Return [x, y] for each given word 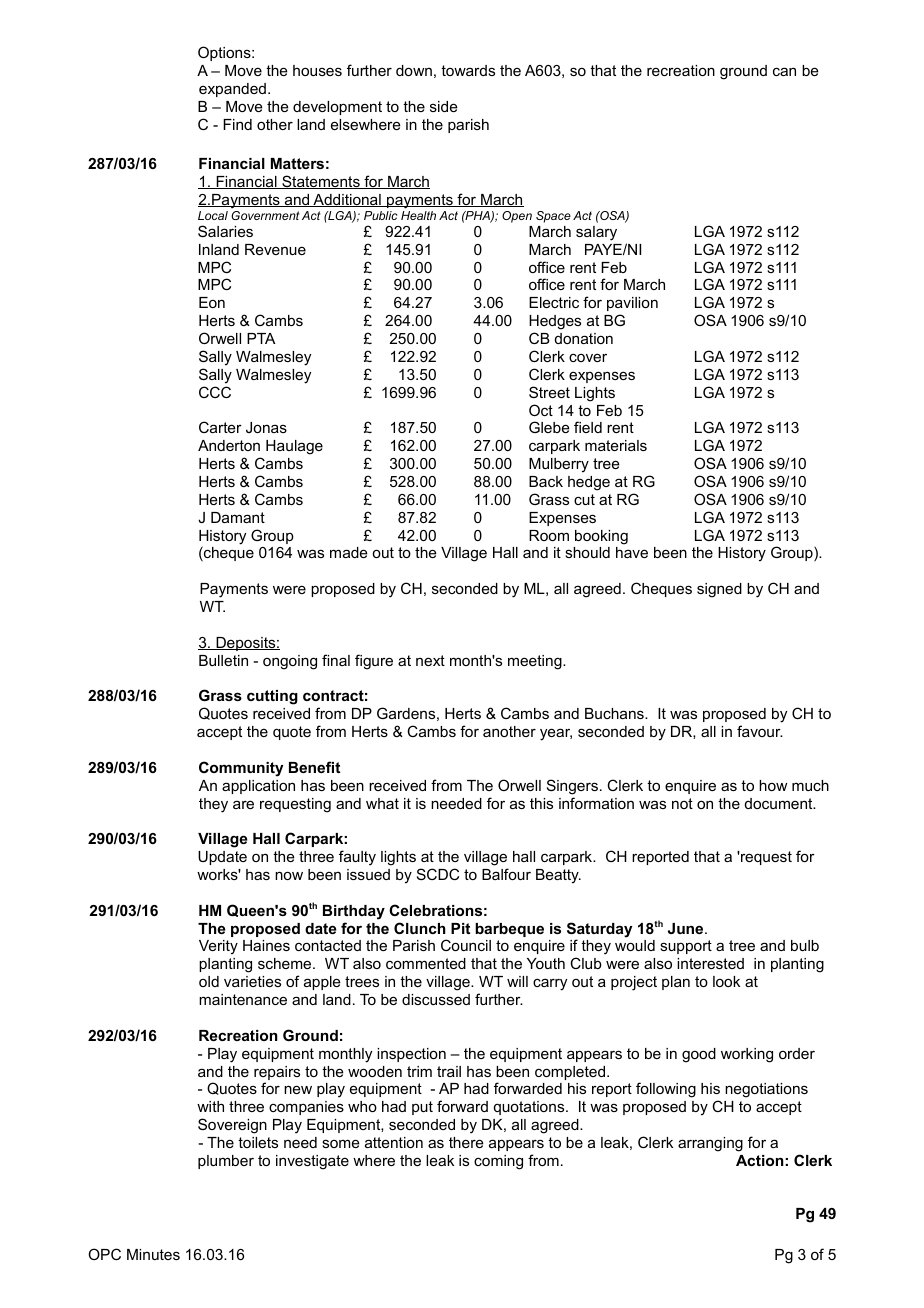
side [444, 106]
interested [710, 963]
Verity [218, 947]
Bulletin [223, 660]
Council [466, 945]
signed [719, 590]
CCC [215, 392]
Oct [541, 410]
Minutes [153, 1254]
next [430, 660]
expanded [232, 90]
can [784, 71]
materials [616, 445]
